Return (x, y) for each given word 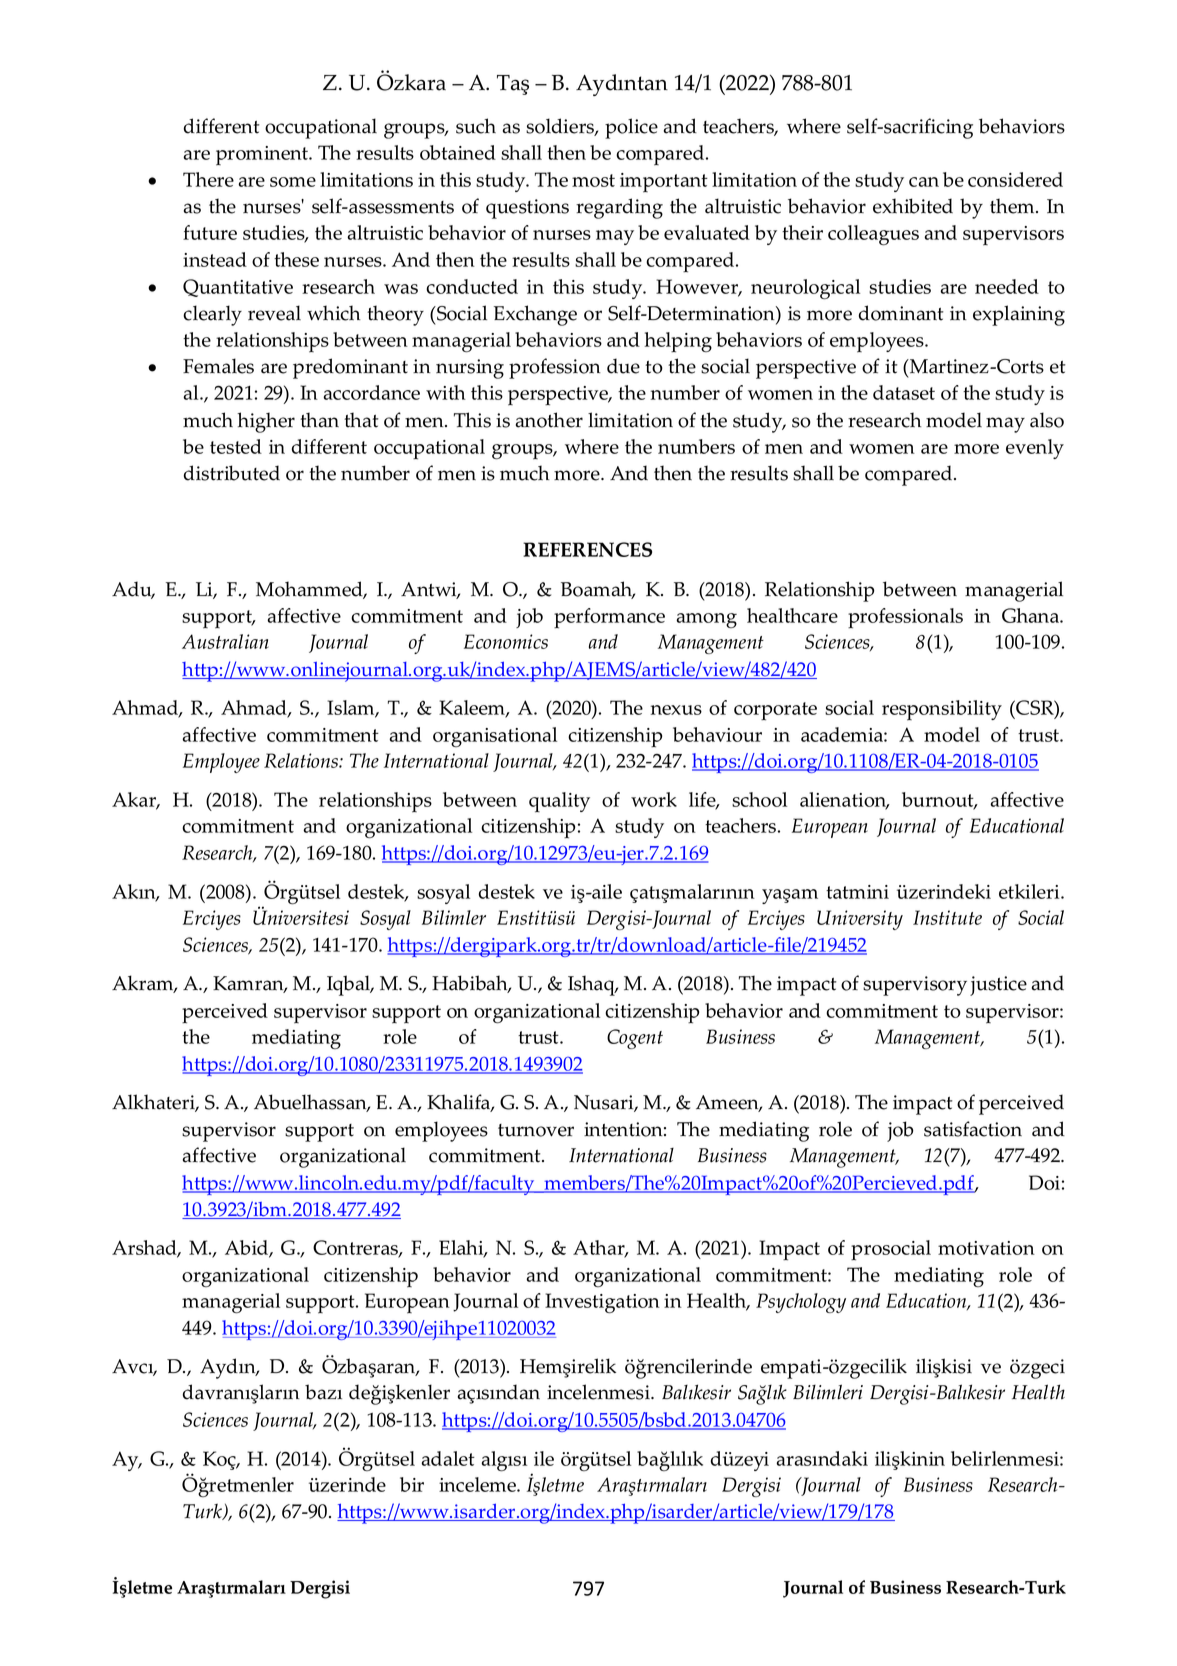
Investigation (602, 1303)
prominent (263, 156)
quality (559, 802)
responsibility (942, 710)
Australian (225, 641)
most (593, 180)
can (924, 182)
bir (412, 1484)
